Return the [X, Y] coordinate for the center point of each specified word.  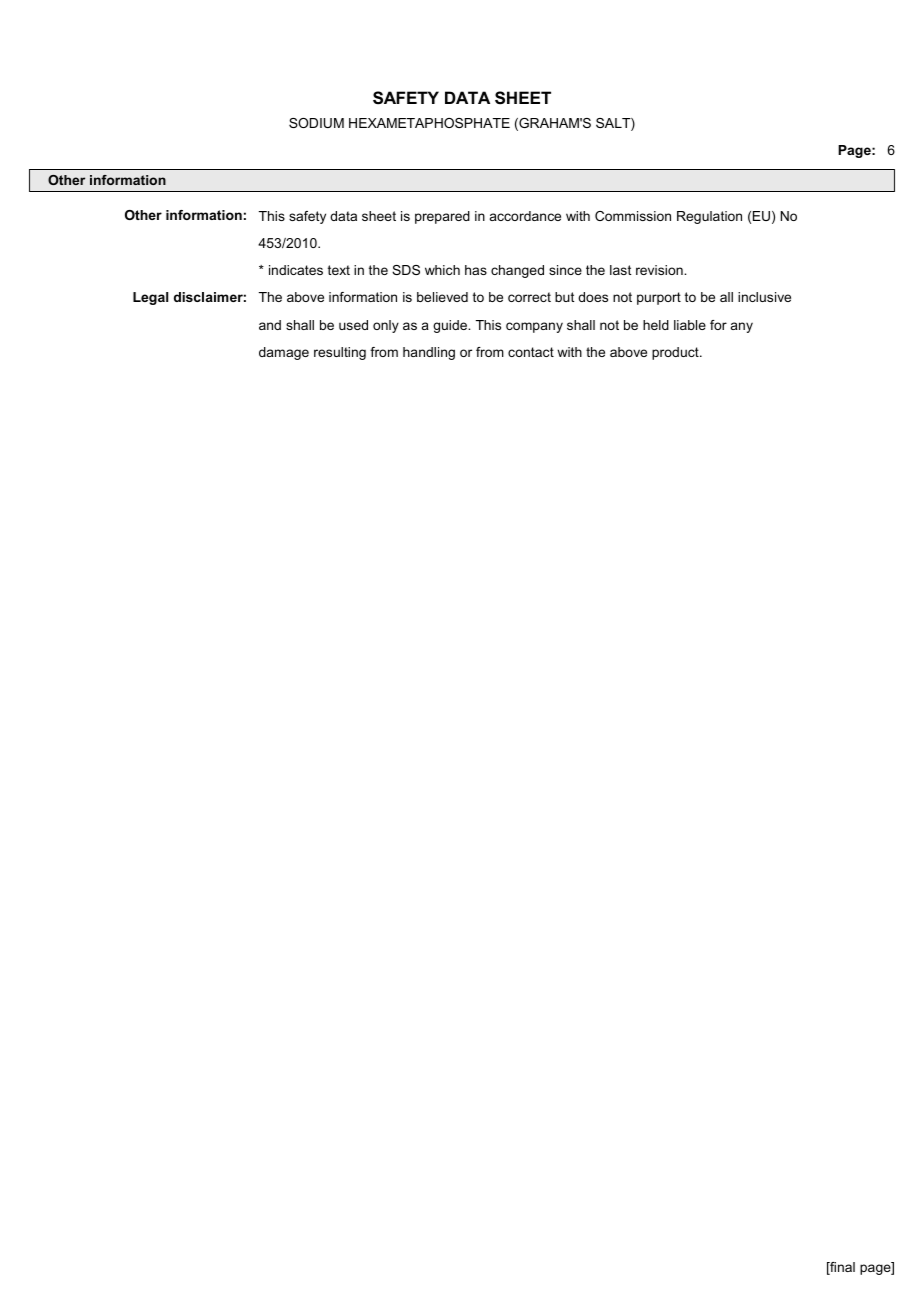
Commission [633, 216]
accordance [525, 216]
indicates [296, 270]
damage [284, 353]
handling [429, 353]
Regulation [709, 217]
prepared [442, 217]
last [620, 270]
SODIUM [316, 123]
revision [660, 270]
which [442, 270]
